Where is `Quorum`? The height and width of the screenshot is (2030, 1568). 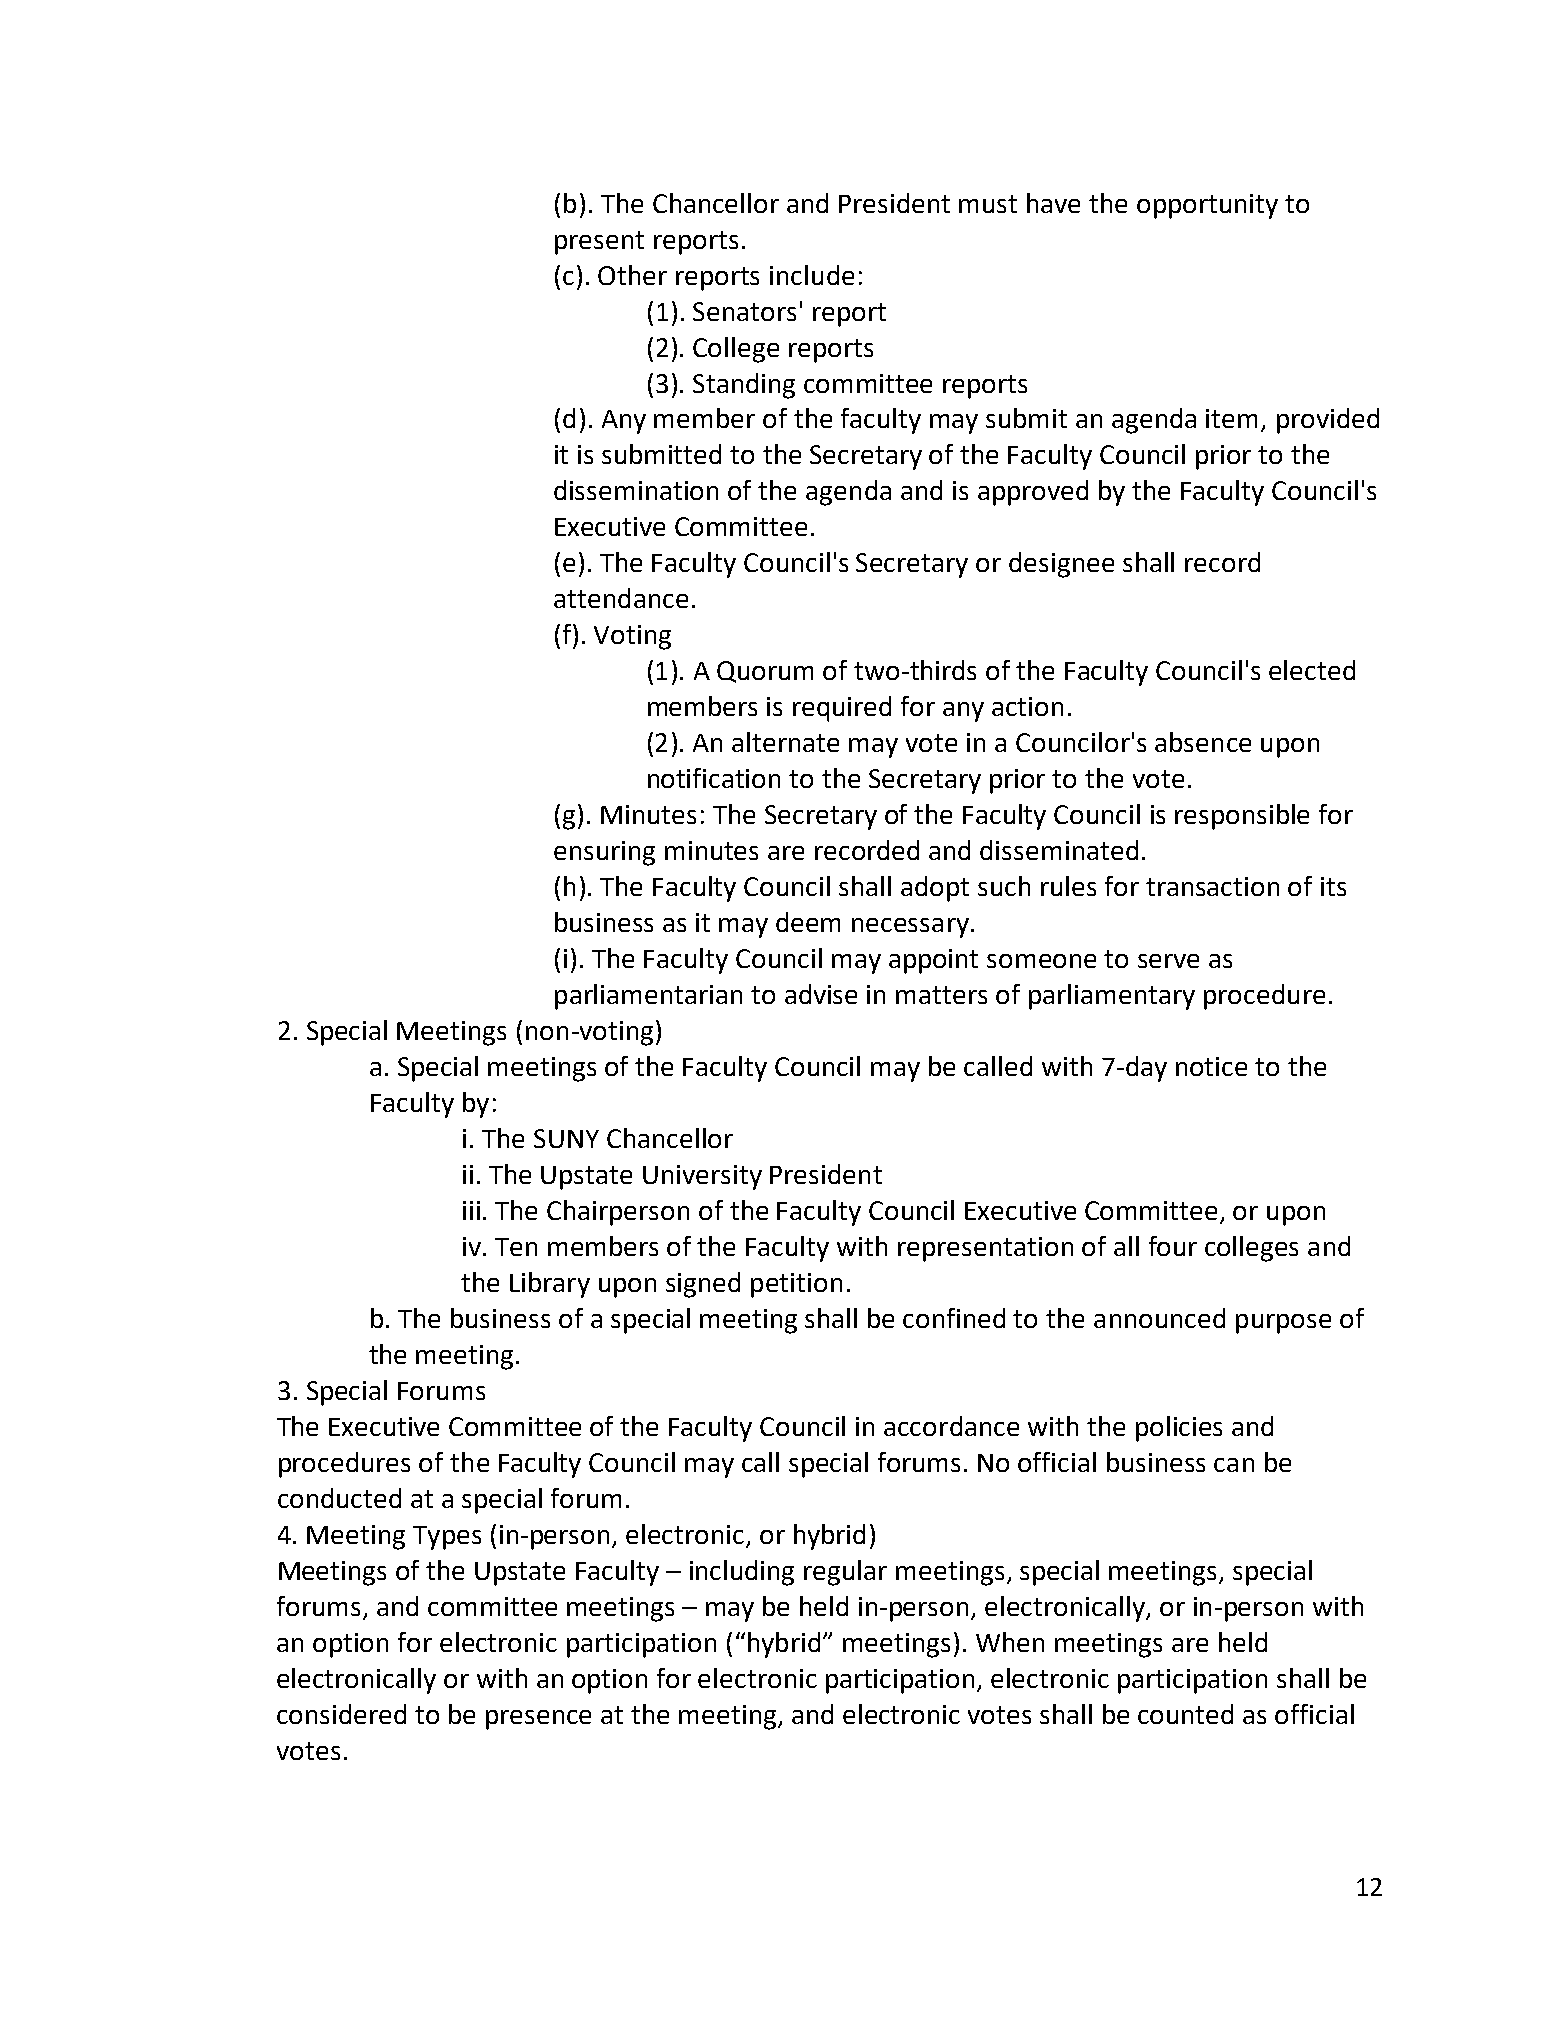
Quorum is located at coordinates (765, 672).
